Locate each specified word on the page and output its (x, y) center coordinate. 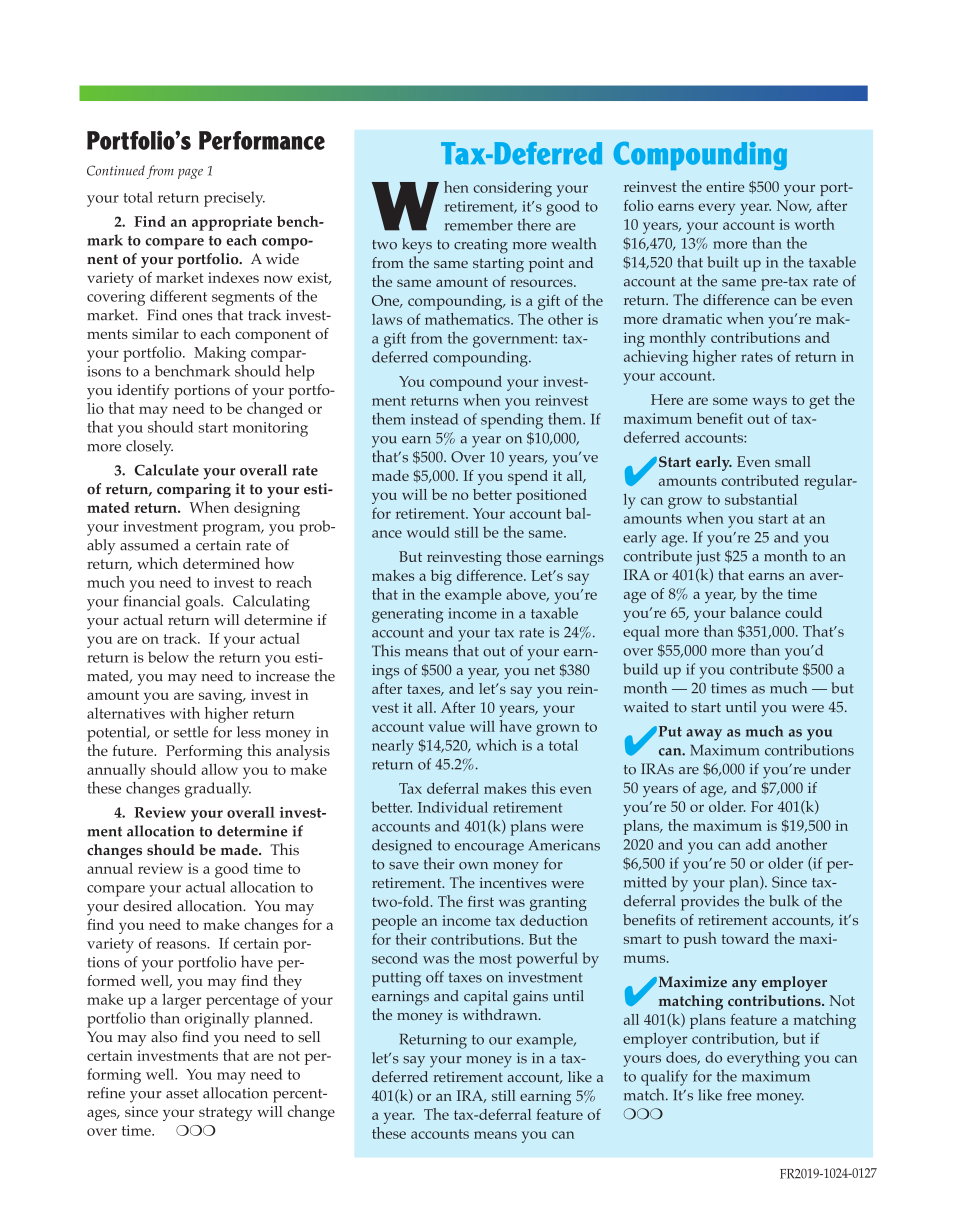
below (168, 657)
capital (486, 998)
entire (725, 186)
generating (407, 615)
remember (479, 225)
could (803, 612)
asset (182, 1094)
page (190, 174)
